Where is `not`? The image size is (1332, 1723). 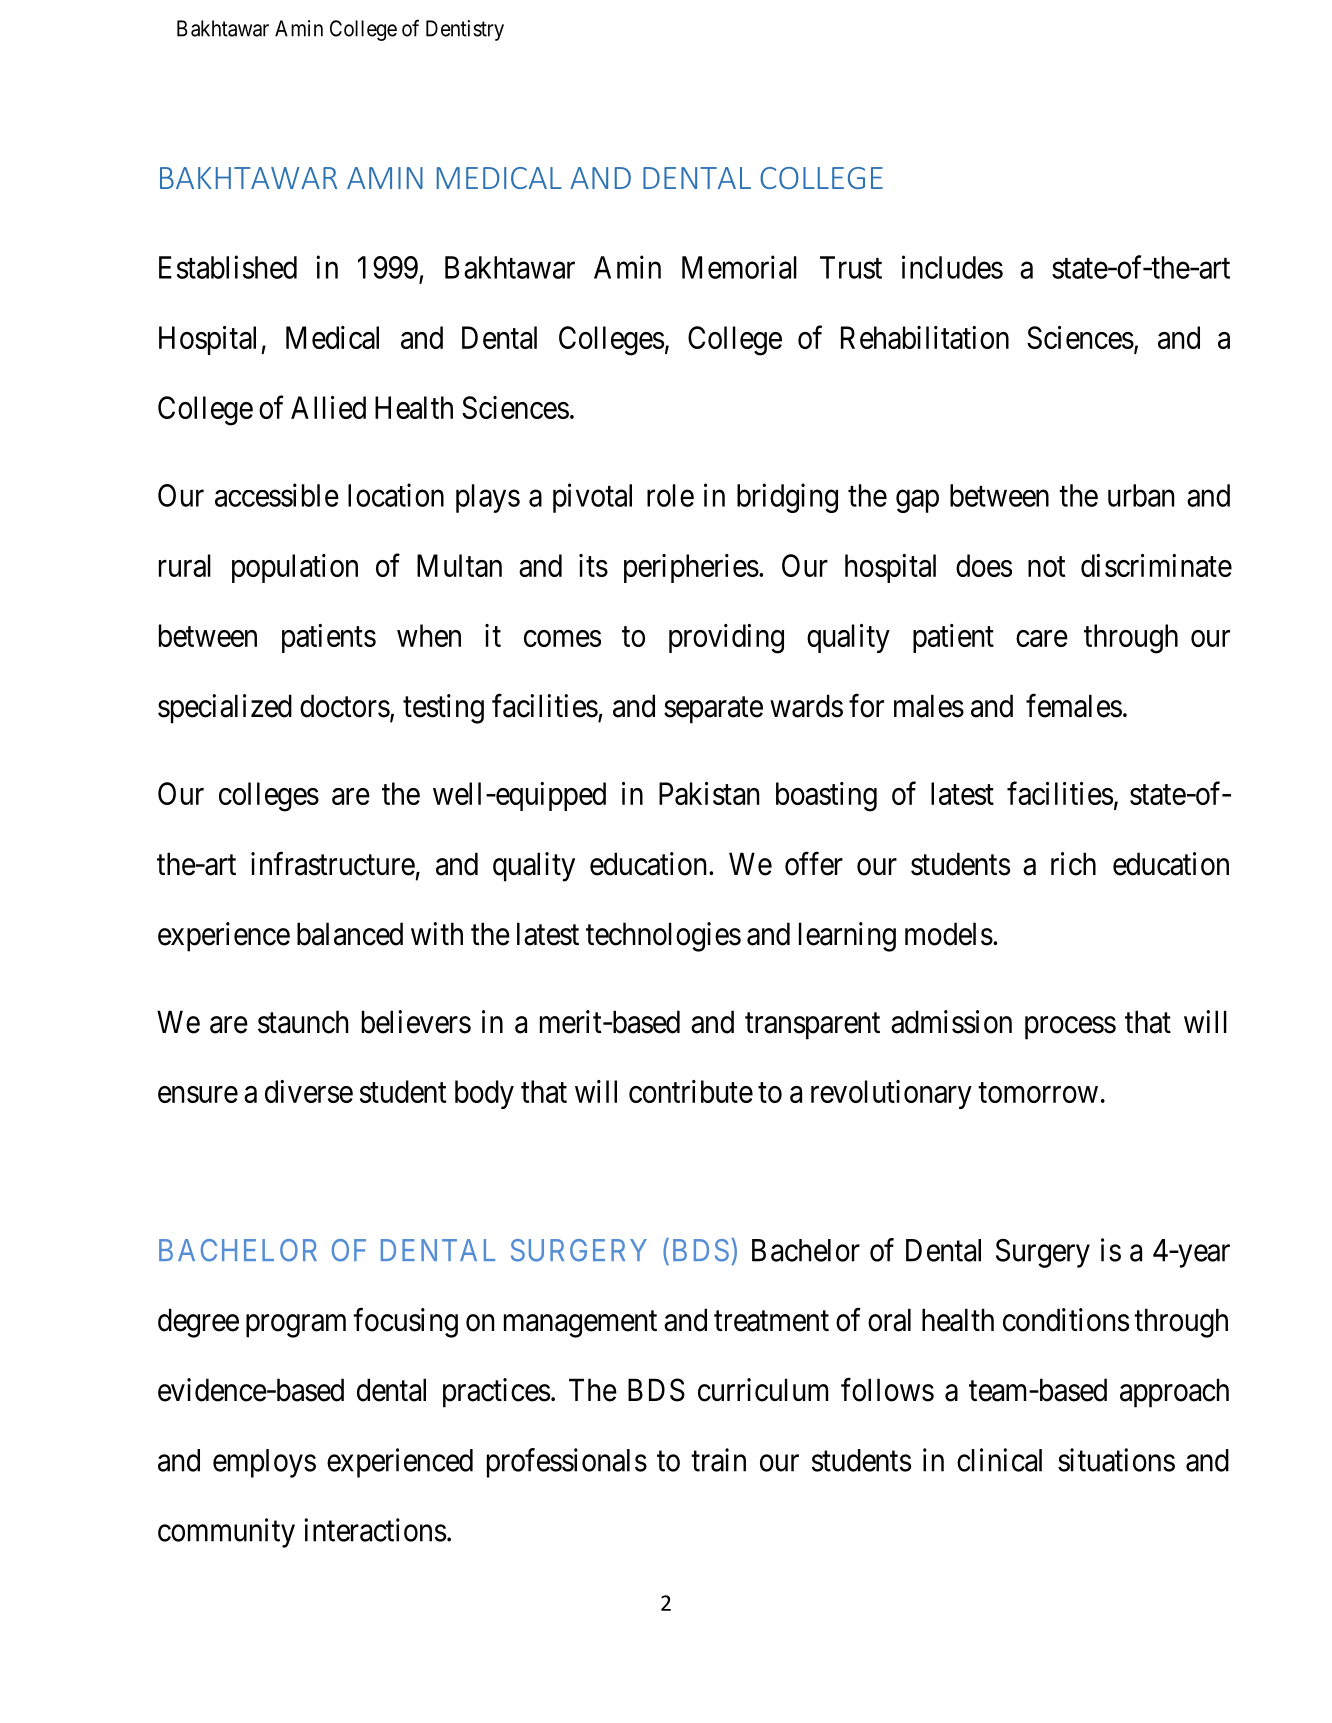 not is located at coordinates (1046, 567).
